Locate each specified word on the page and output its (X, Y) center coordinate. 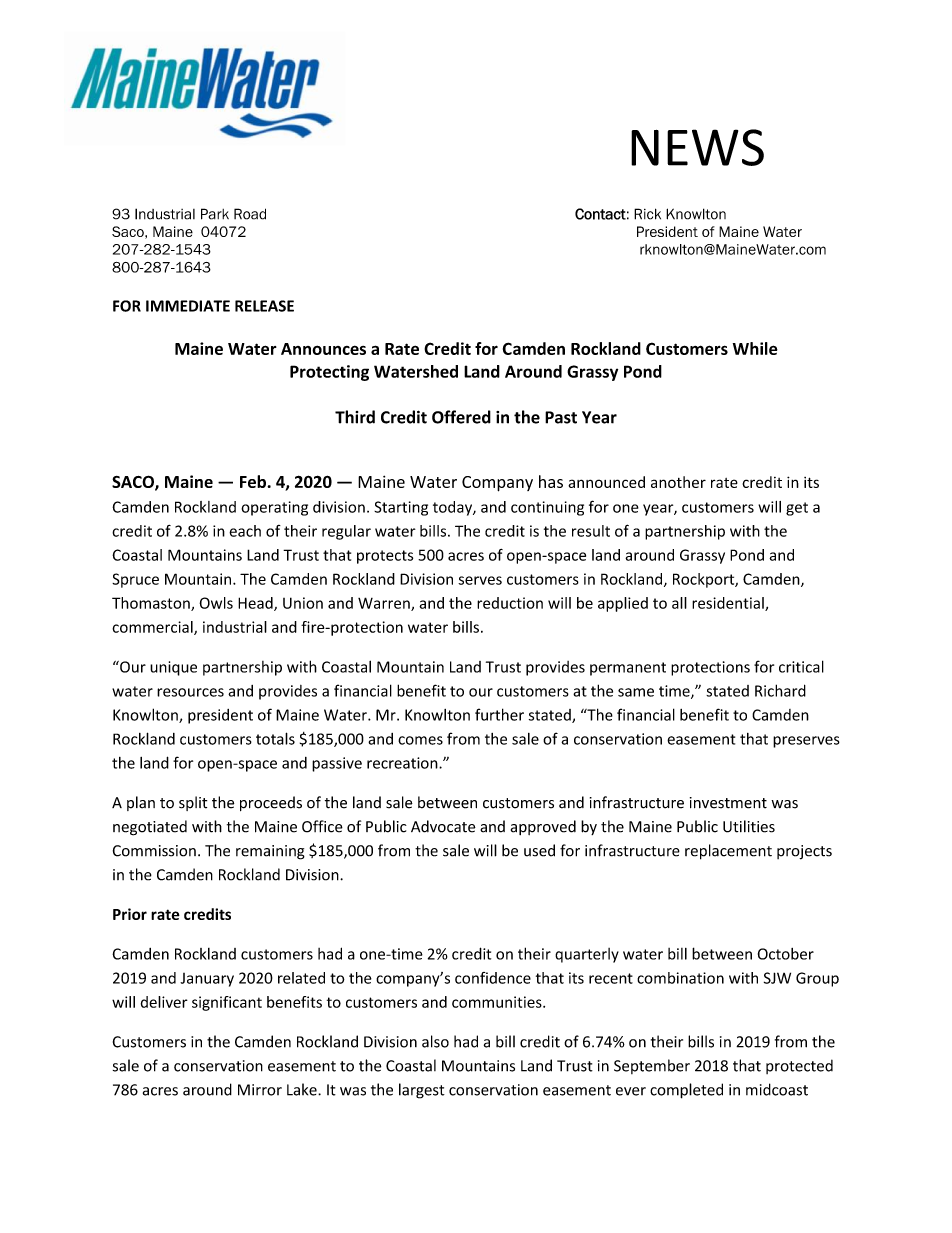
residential (729, 604)
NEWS (697, 147)
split (193, 803)
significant (227, 1003)
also (435, 1041)
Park (215, 214)
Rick (647, 214)
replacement (728, 852)
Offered (461, 417)
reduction (510, 603)
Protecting (329, 373)
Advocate (443, 826)
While (755, 348)
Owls (216, 603)
